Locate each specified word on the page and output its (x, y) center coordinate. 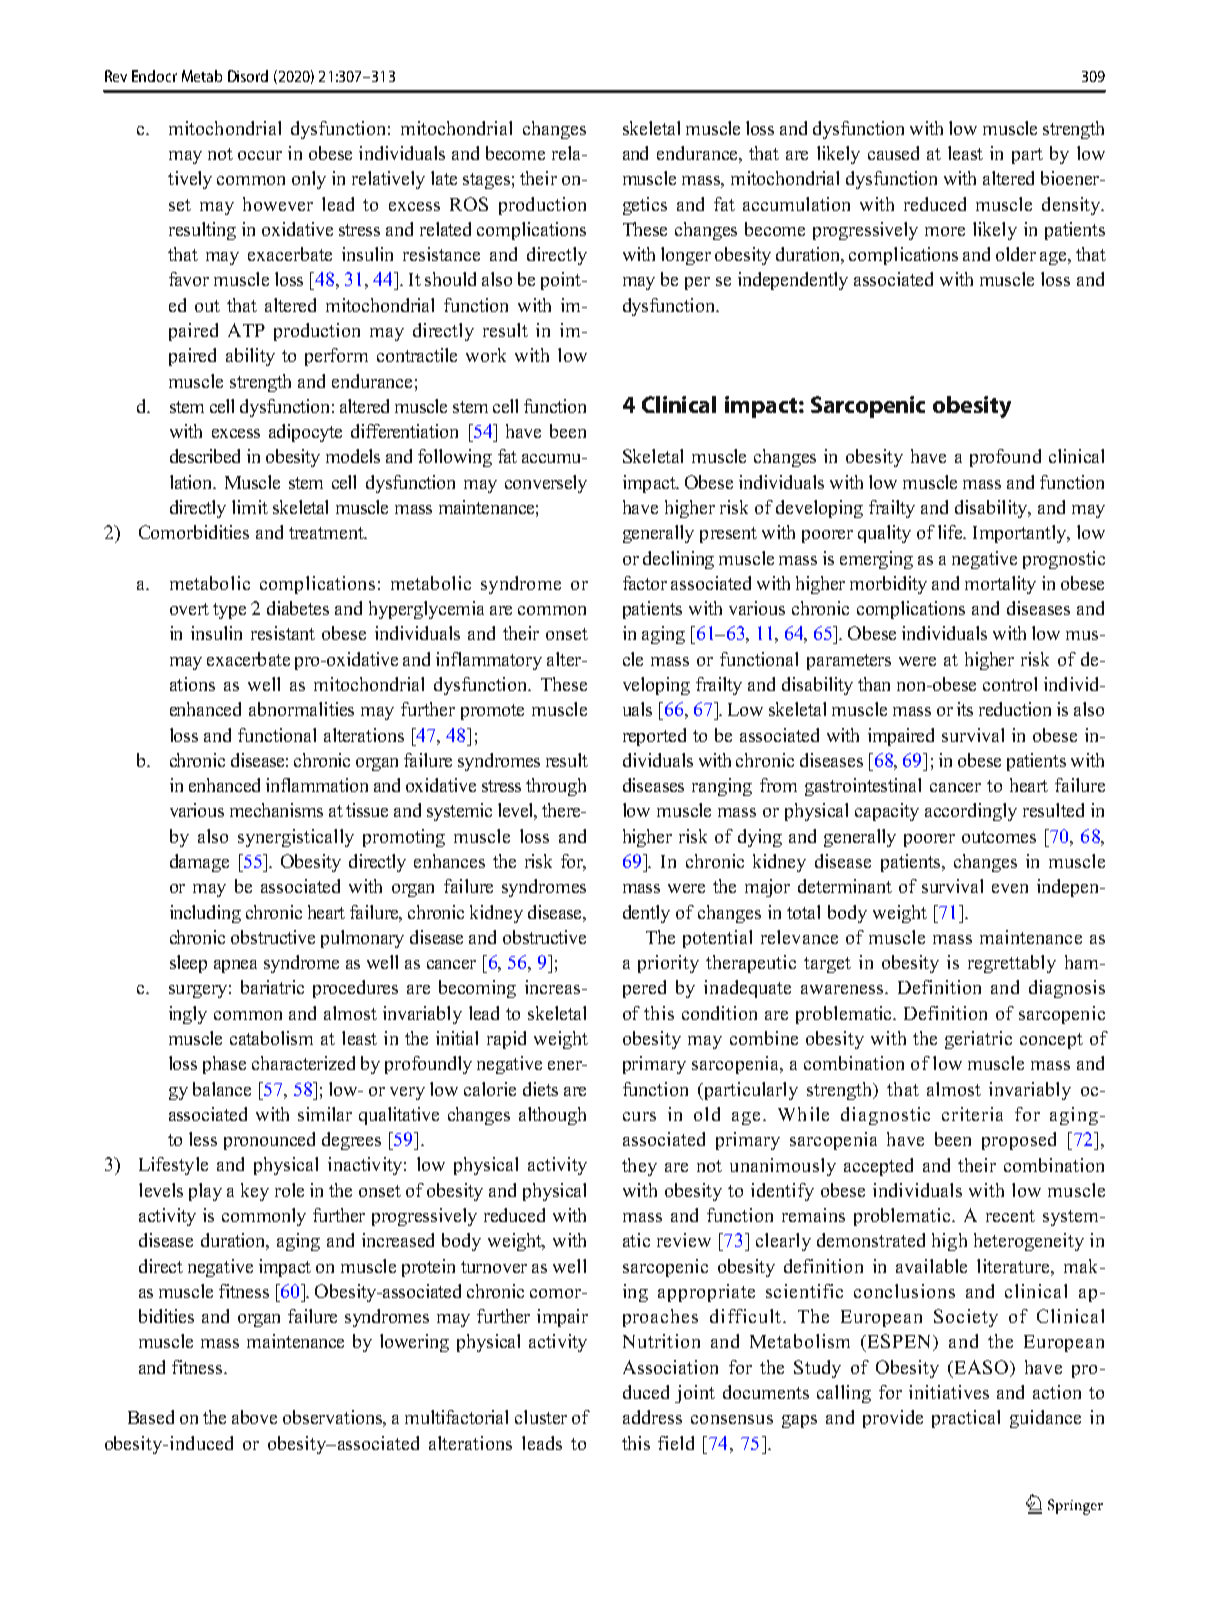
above (254, 1417)
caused (893, 153)
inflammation (317, 785)
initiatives (949, 1392)
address (652, 1417)
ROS (469, 204)
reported (654, 737)
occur (260, 155)
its (965, 709)
